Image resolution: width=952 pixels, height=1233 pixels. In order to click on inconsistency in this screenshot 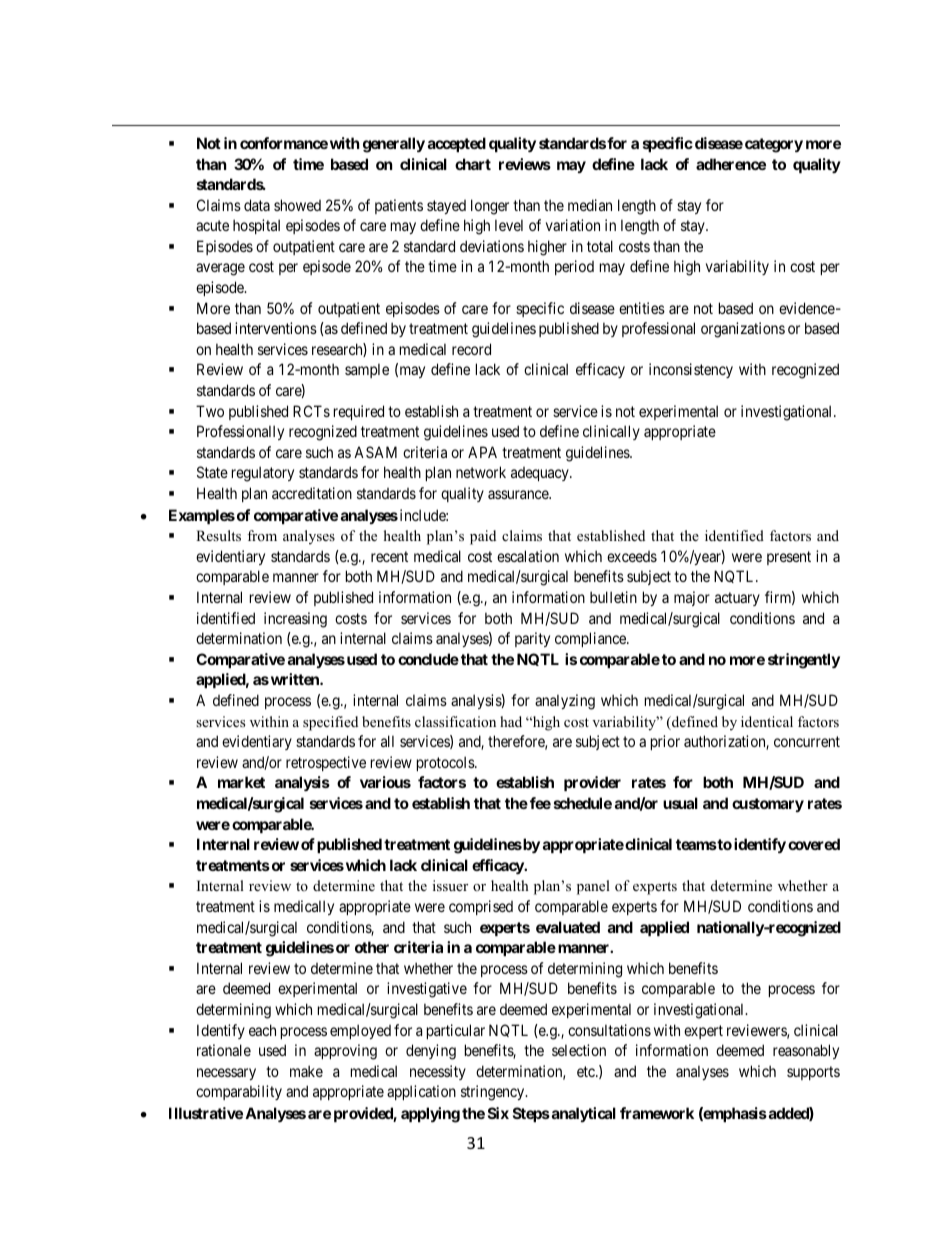, I will do `click(691, 370)`.
